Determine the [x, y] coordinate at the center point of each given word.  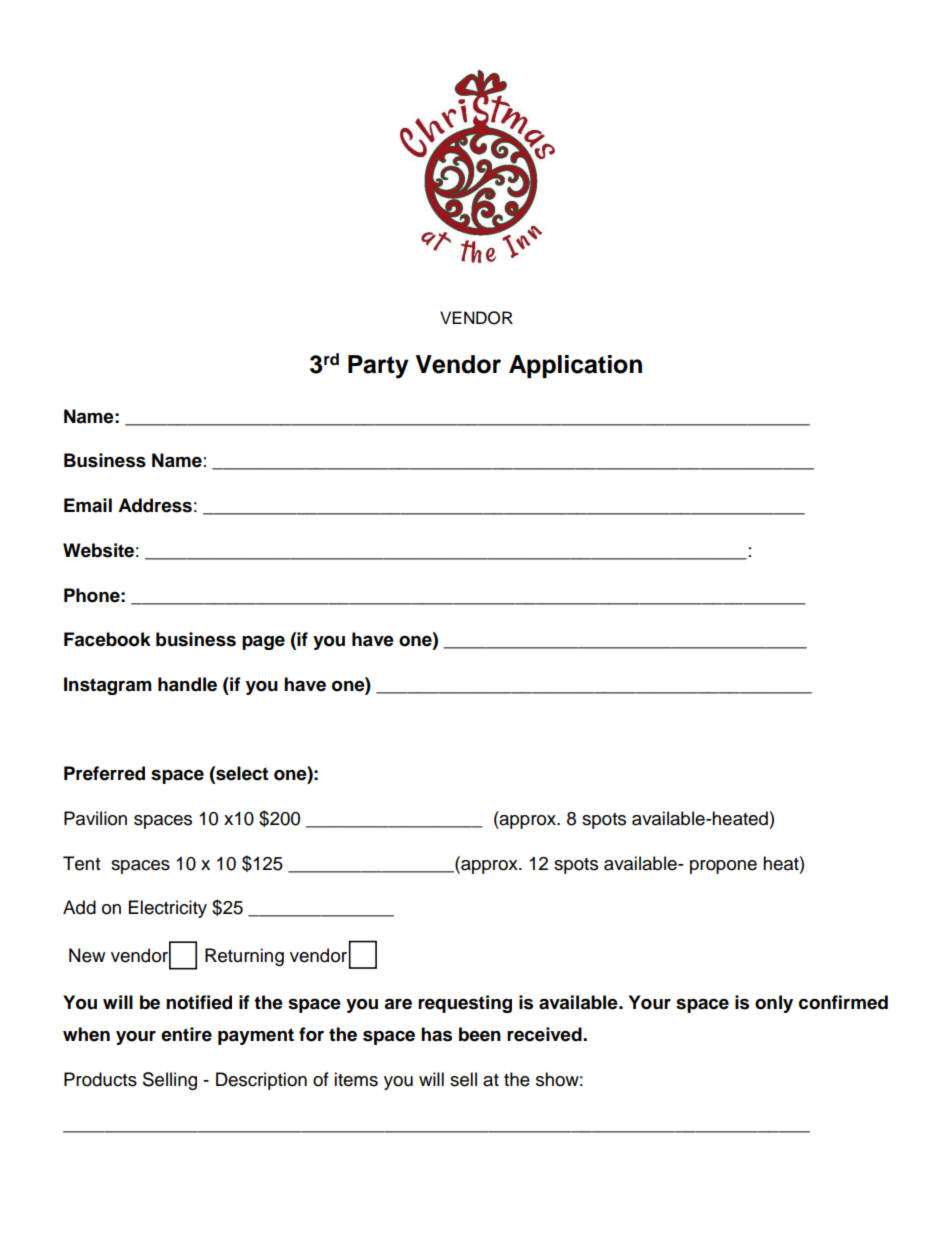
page [263, 642]
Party [378, 367]
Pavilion [95, 818]
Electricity [168, 909]
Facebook [107, 639]
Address [155, 505]
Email [88, 505]
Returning [244, 957]
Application [575, 366]
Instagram [108, 686]
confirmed [843, 1002]
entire [186, 1034]
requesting [465, 1004]
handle [187, 684]
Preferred [104, 773]
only [774, 1004]
